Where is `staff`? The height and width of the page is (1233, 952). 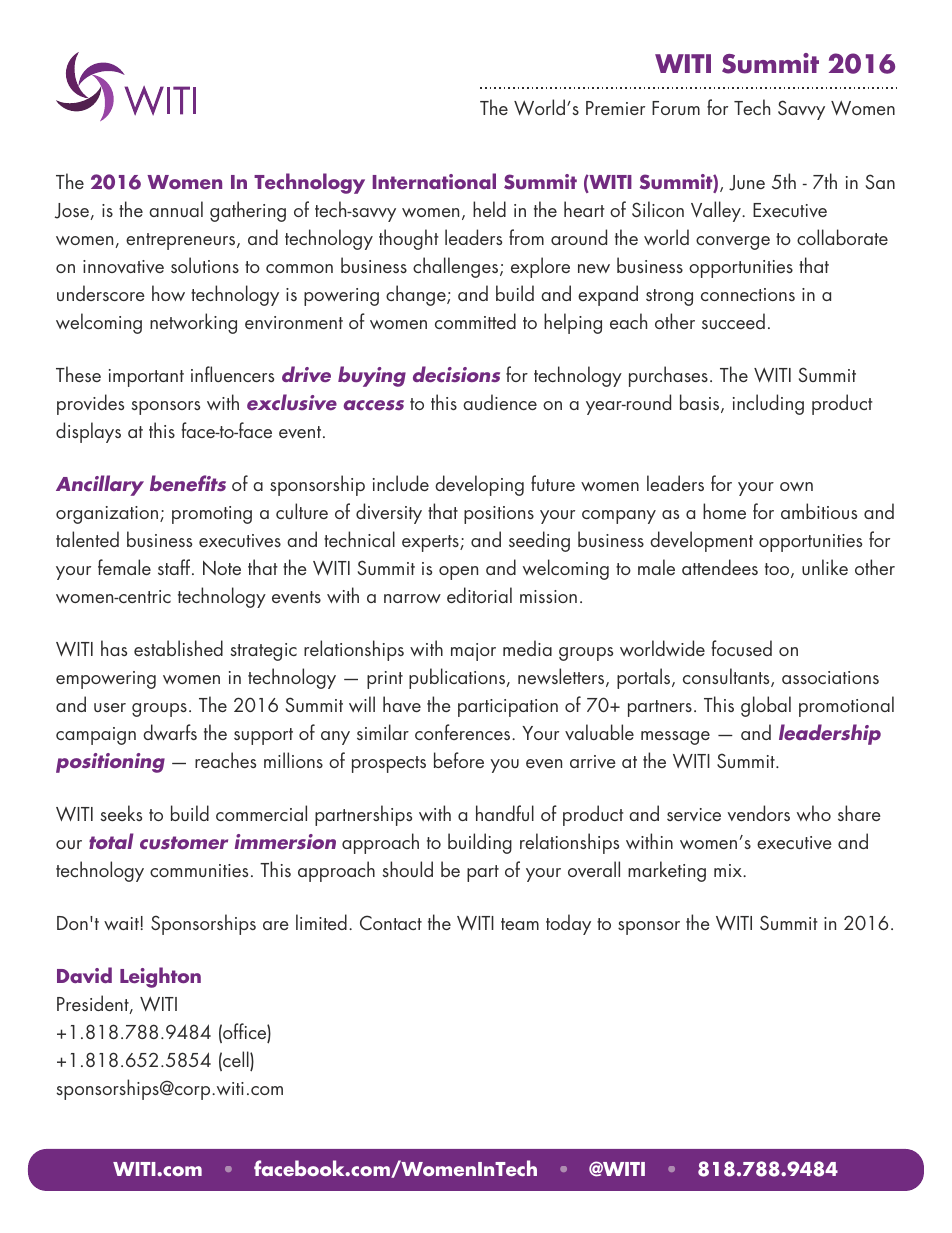
staff is located at coordinates (175, 567).
